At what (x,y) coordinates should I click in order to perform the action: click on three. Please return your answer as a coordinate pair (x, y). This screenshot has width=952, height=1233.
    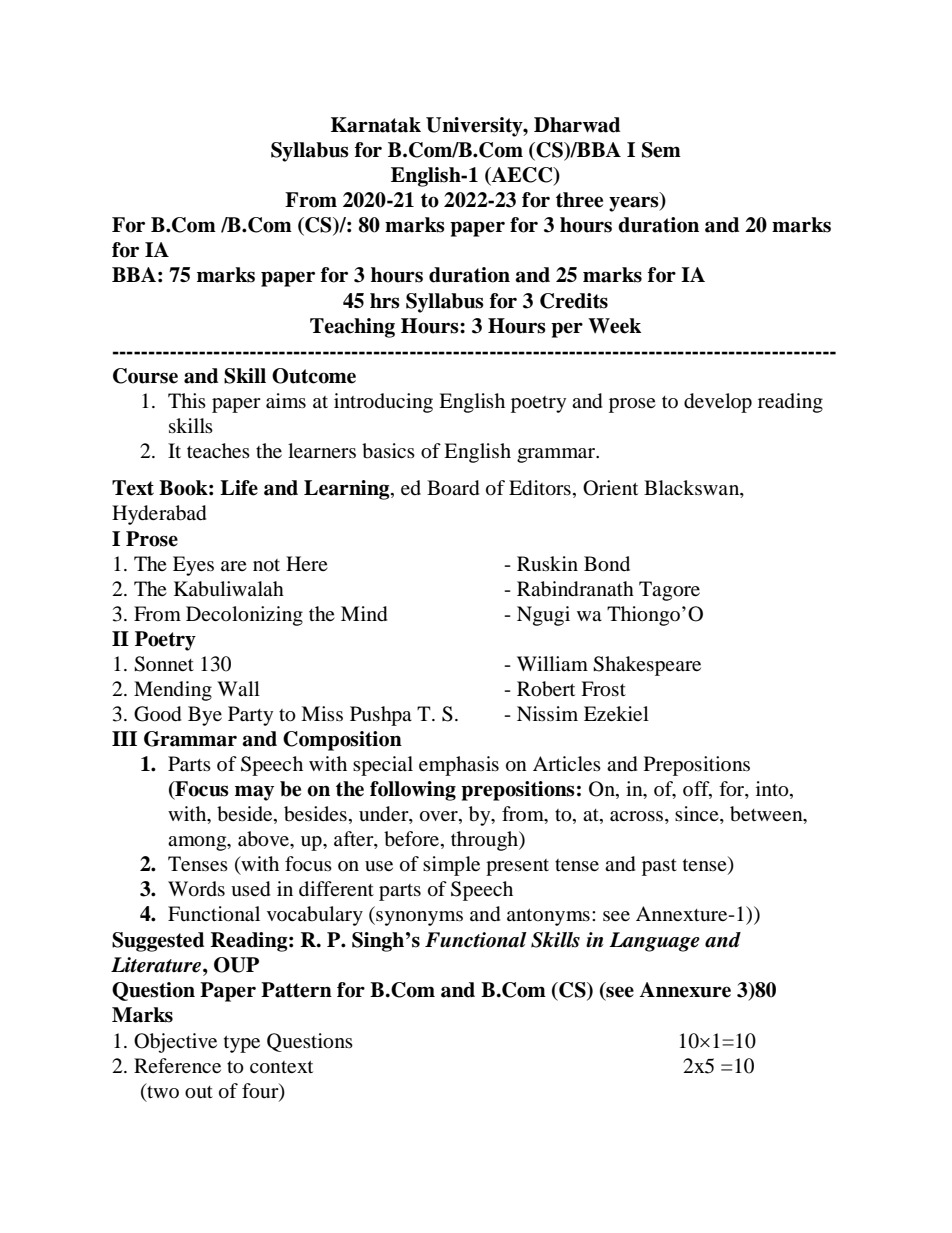
    Looking at the image, I should click on (579, 200).
